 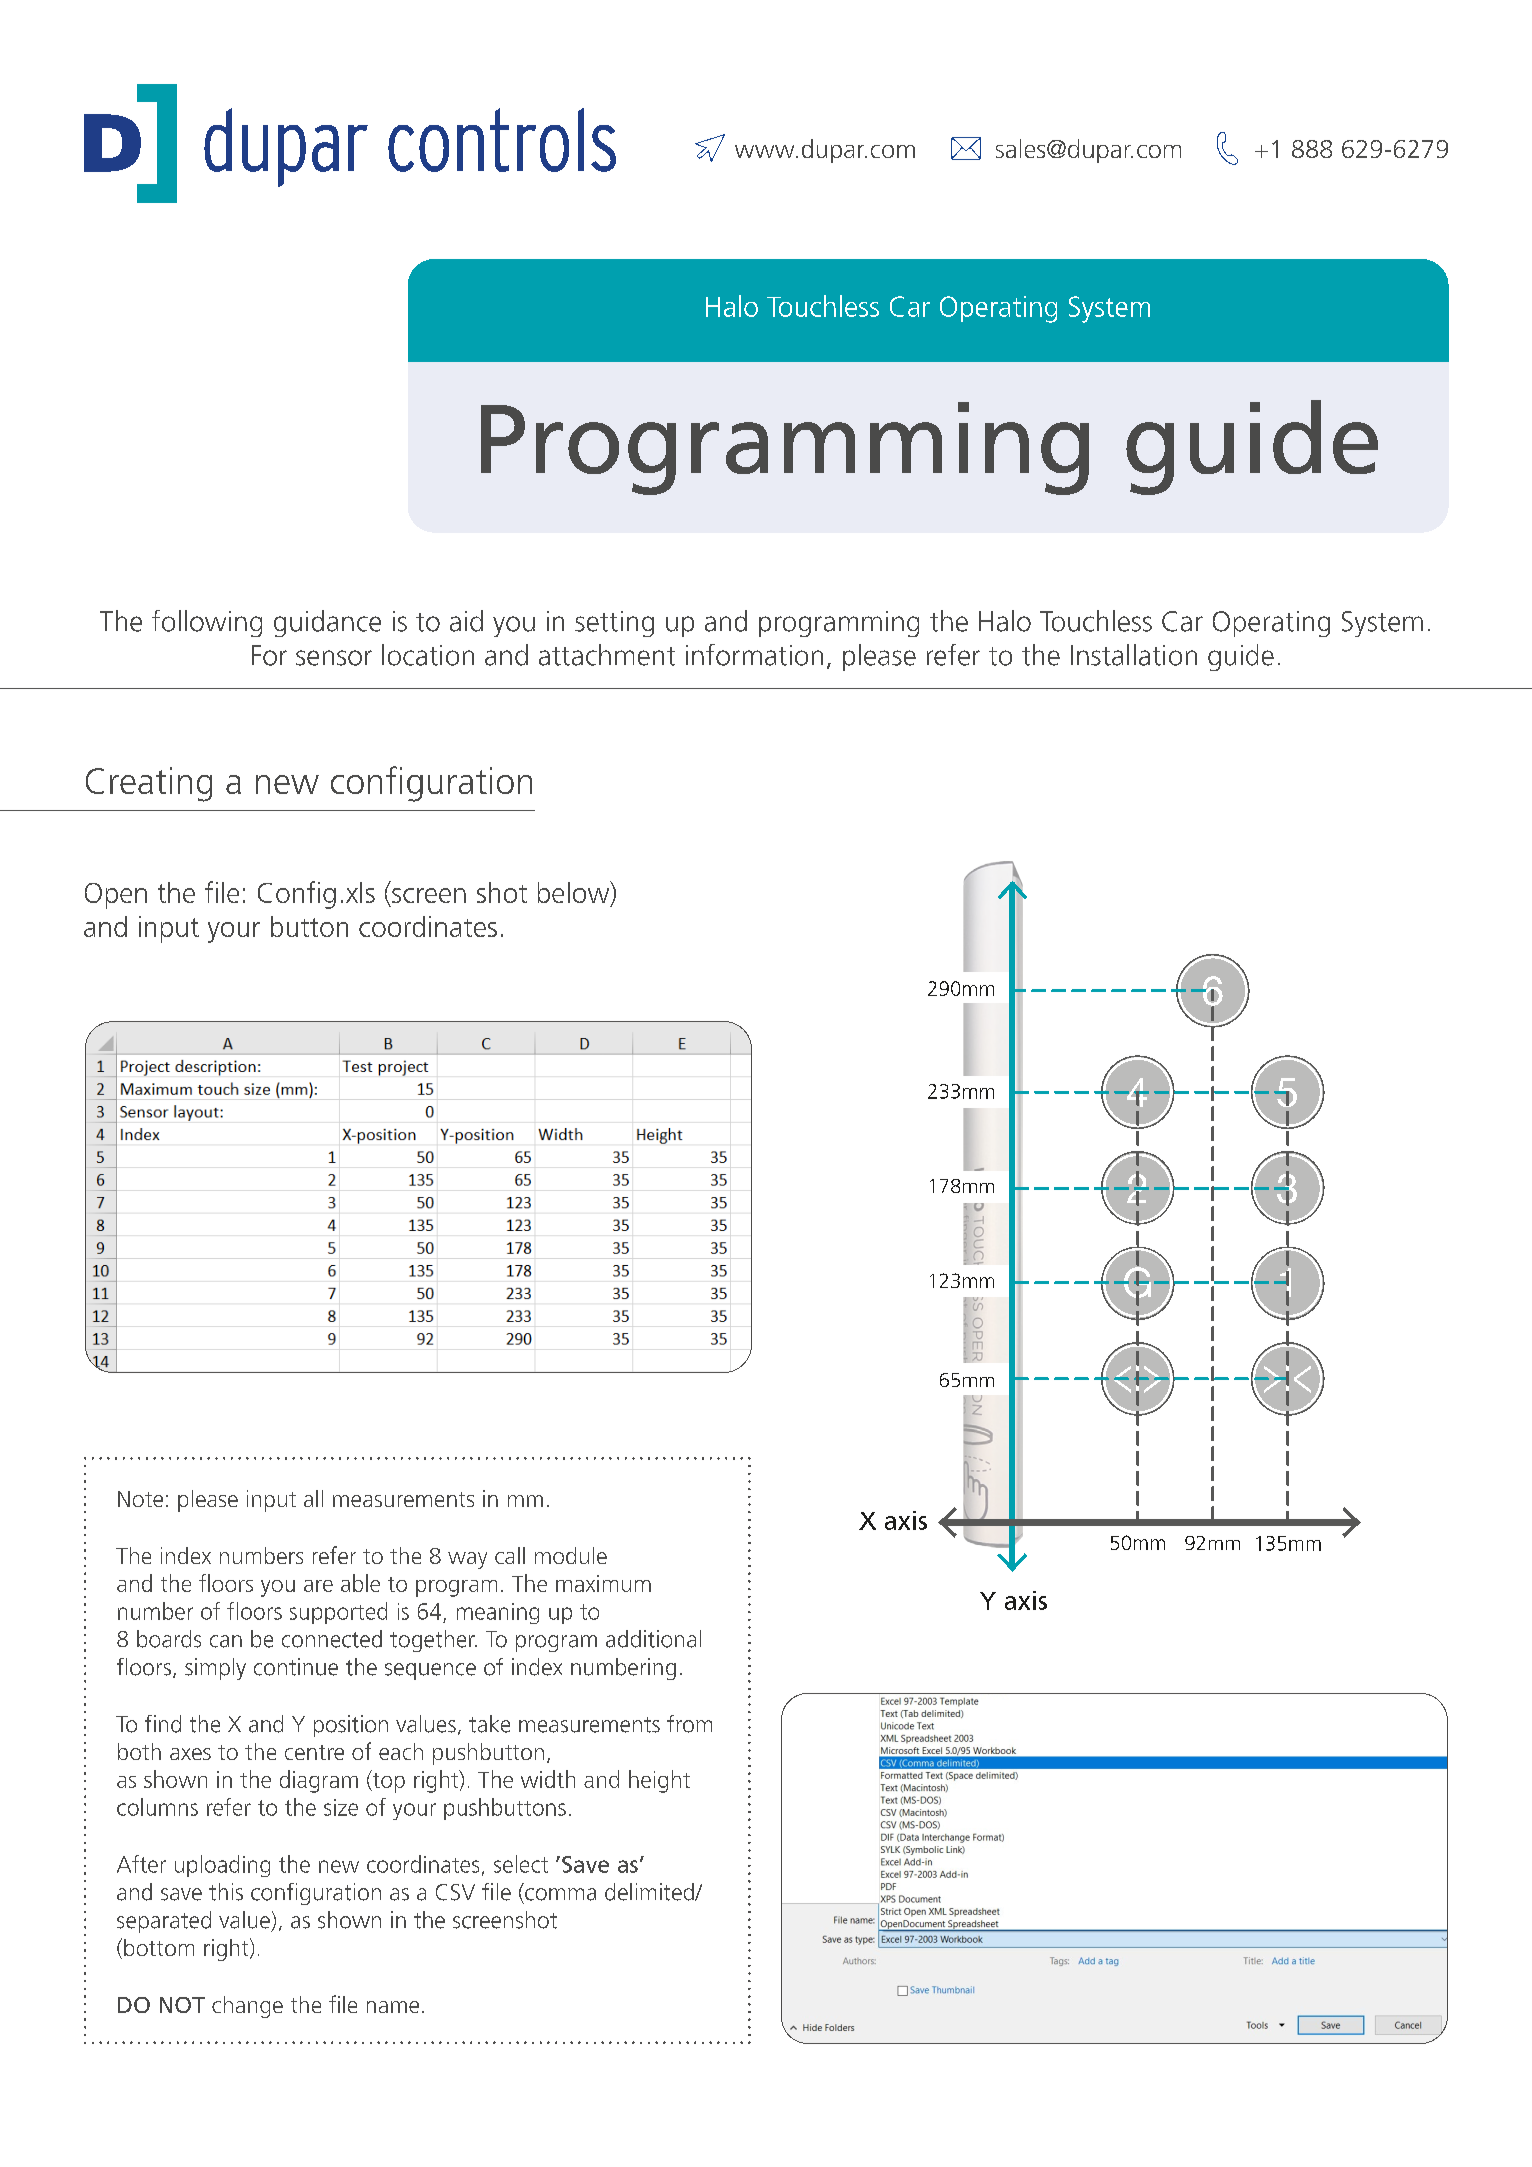 What do you see at coordinates (1134, 655) in the page?
I see `Installation` at bounding box center [1134, 655].
